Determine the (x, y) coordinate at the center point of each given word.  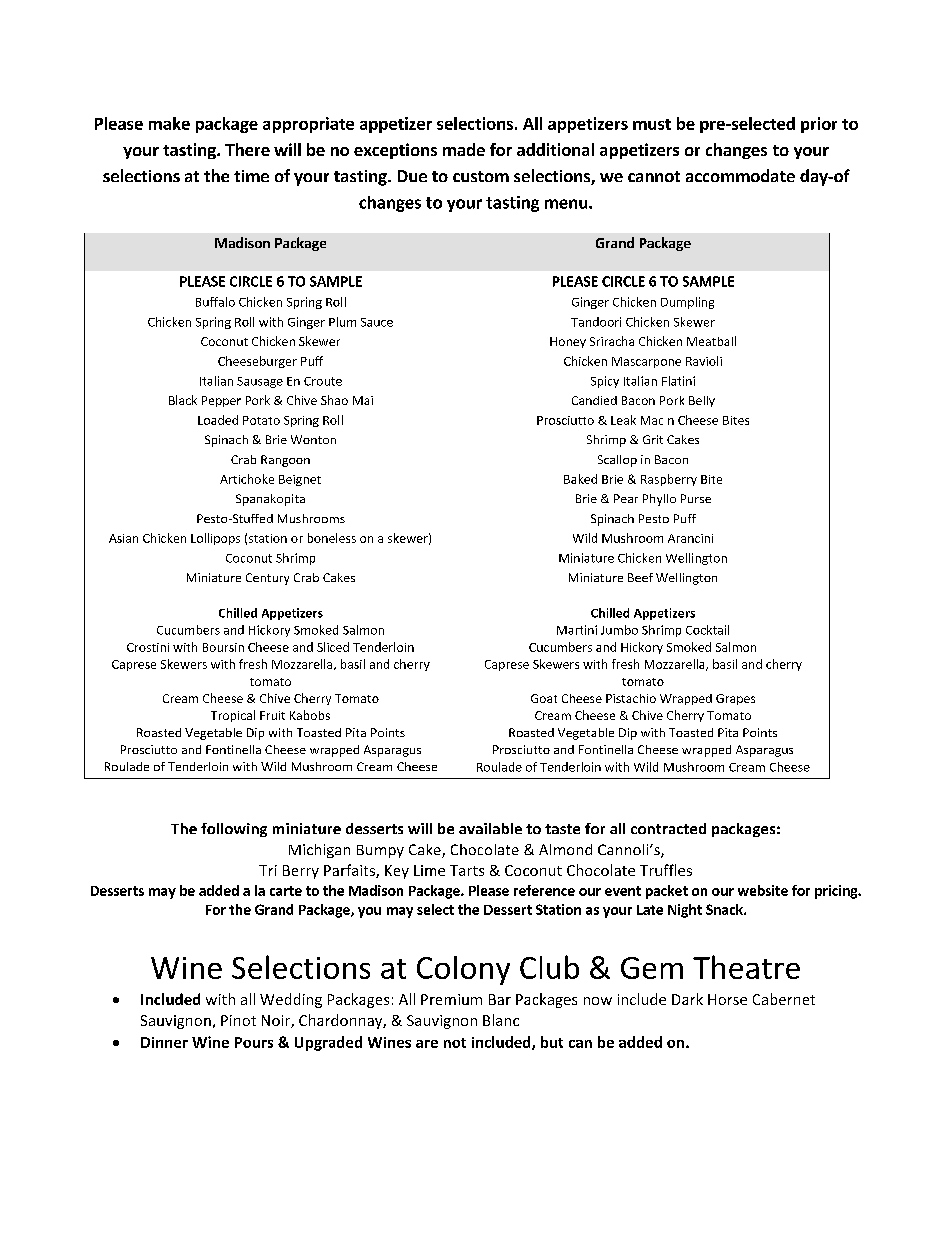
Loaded (218, 420)
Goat (544, 698)
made (464, 149)
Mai (363, 400)
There (247, 149)
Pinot (238, 1020)
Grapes (735, 699)
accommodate (740, 175)
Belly (702, 401)
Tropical (233, 716)
